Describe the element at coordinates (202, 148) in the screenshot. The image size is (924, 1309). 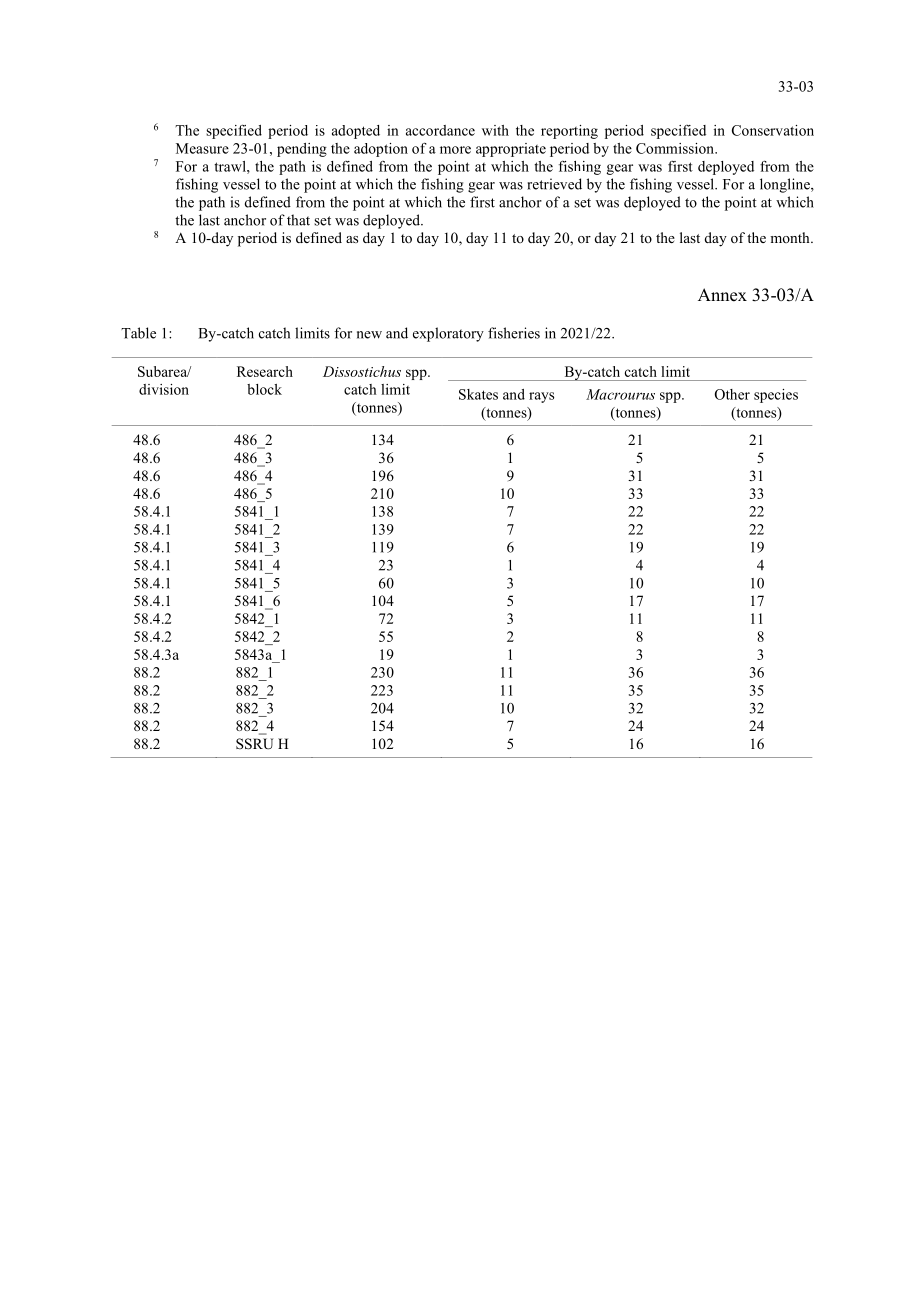
I see `Measure` at that location.
